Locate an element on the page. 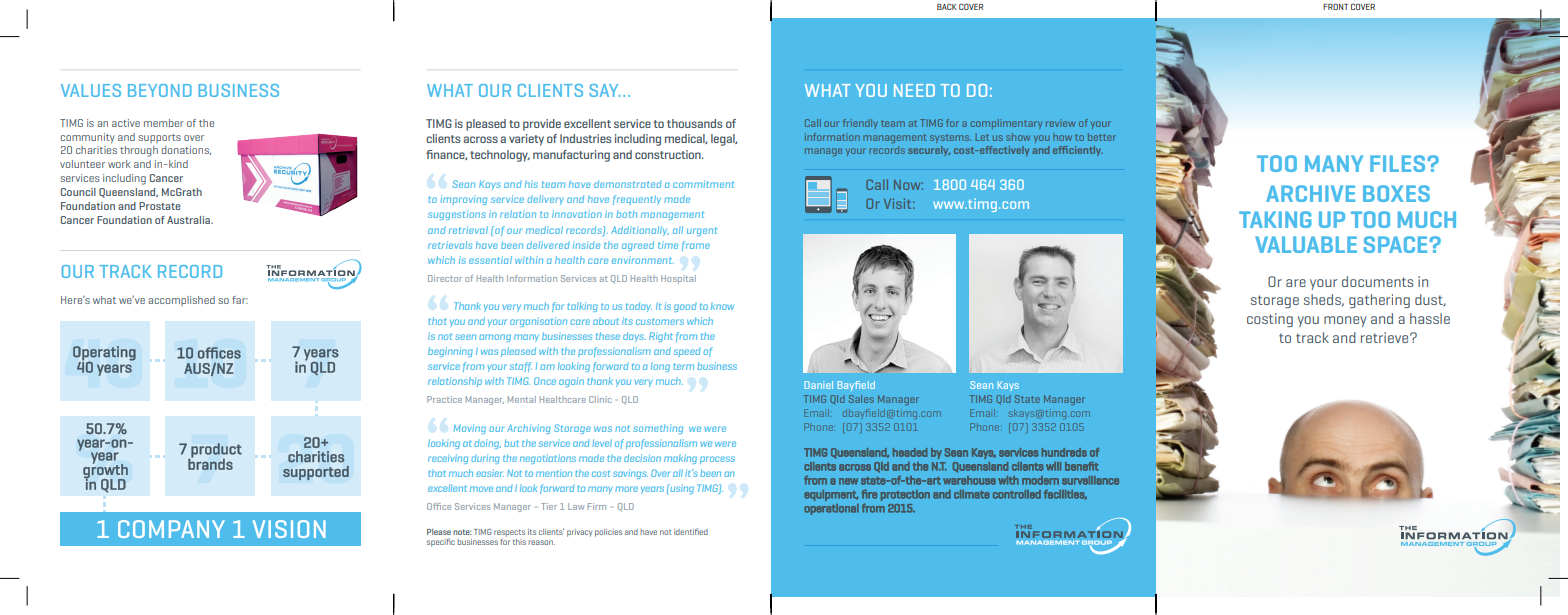  beginning is located at coordinates (450, 352).
